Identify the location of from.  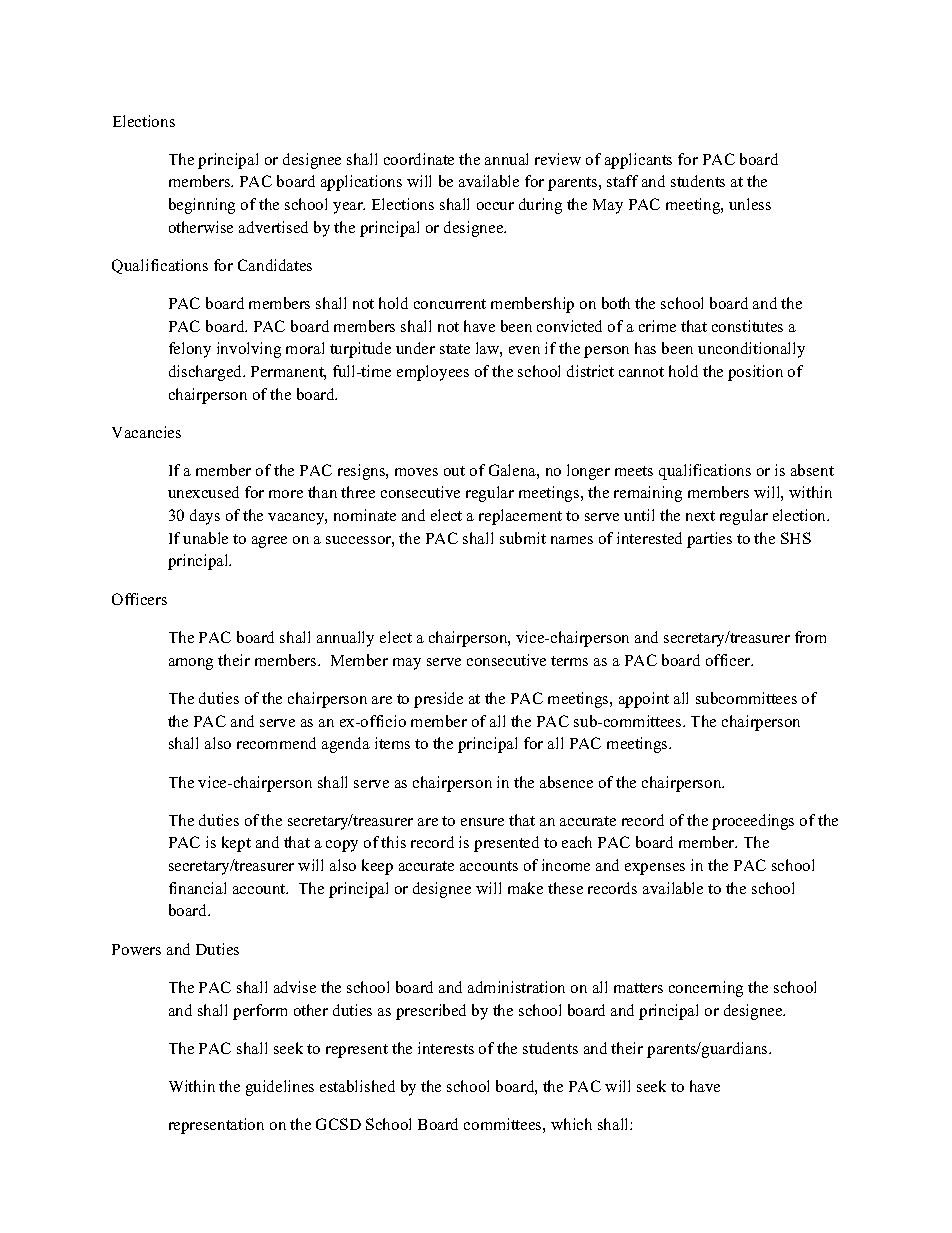
(810, 637).
